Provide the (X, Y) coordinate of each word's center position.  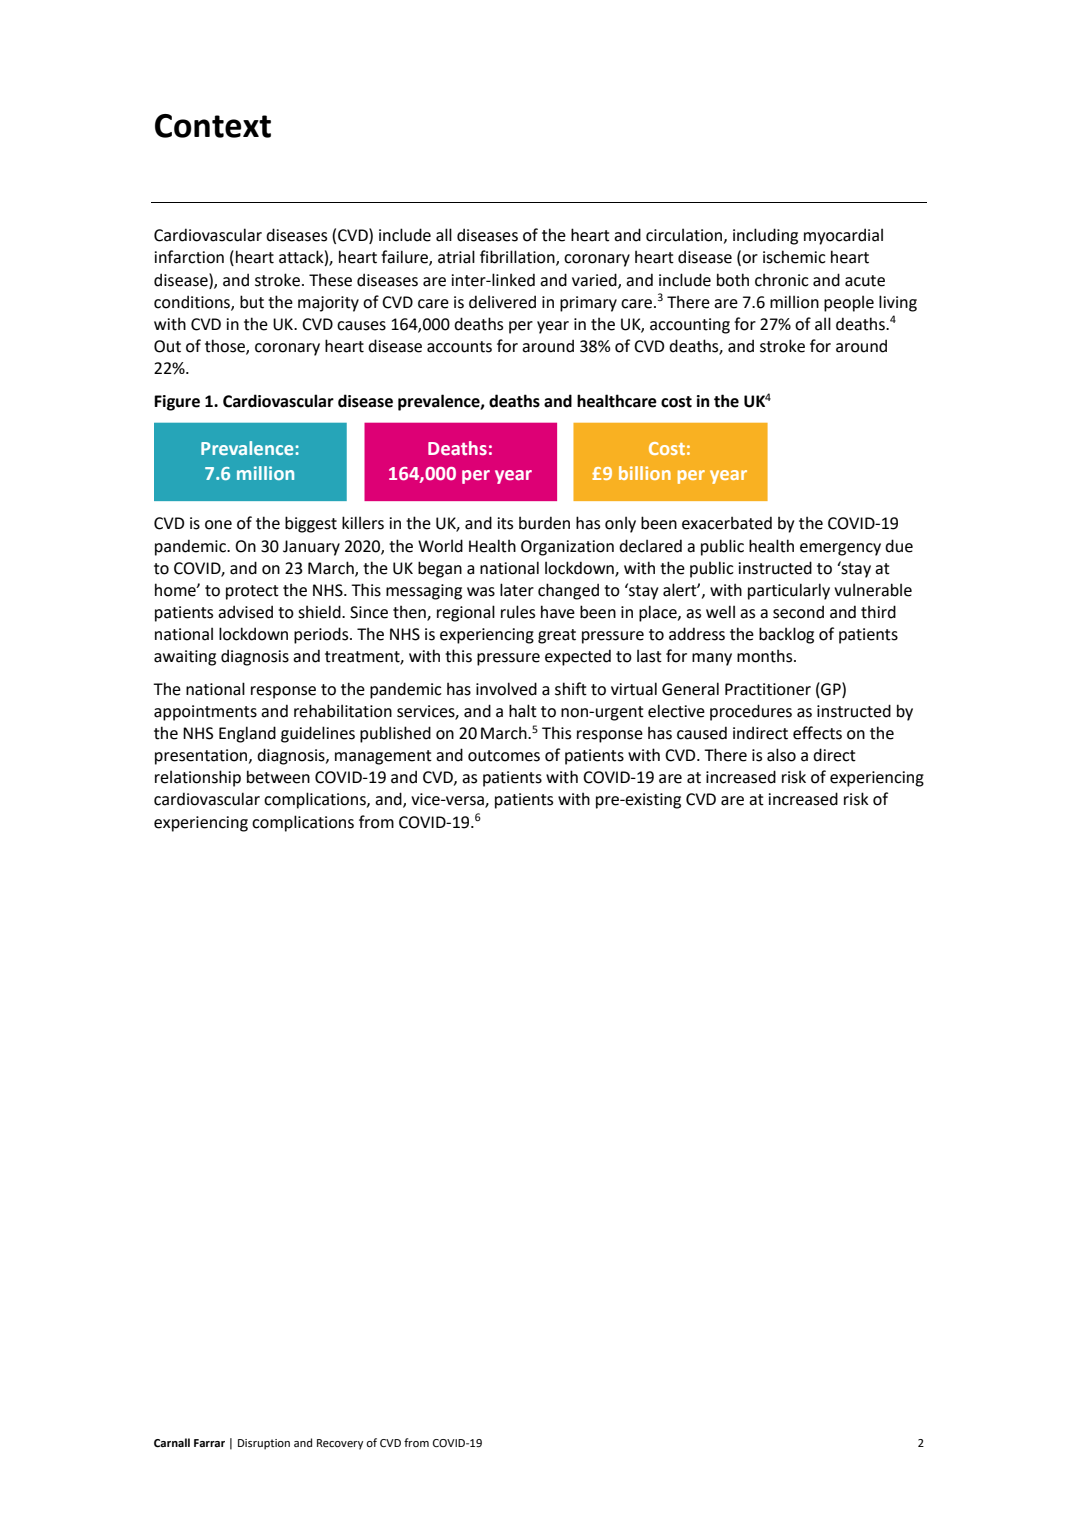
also (781, 755)
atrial (456, 257)
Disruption (264, 1444)
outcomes (504, 756)
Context (213, 126)
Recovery (340, 1444)
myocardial (843, 236)
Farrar (209, 1443)
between (278, 777)
